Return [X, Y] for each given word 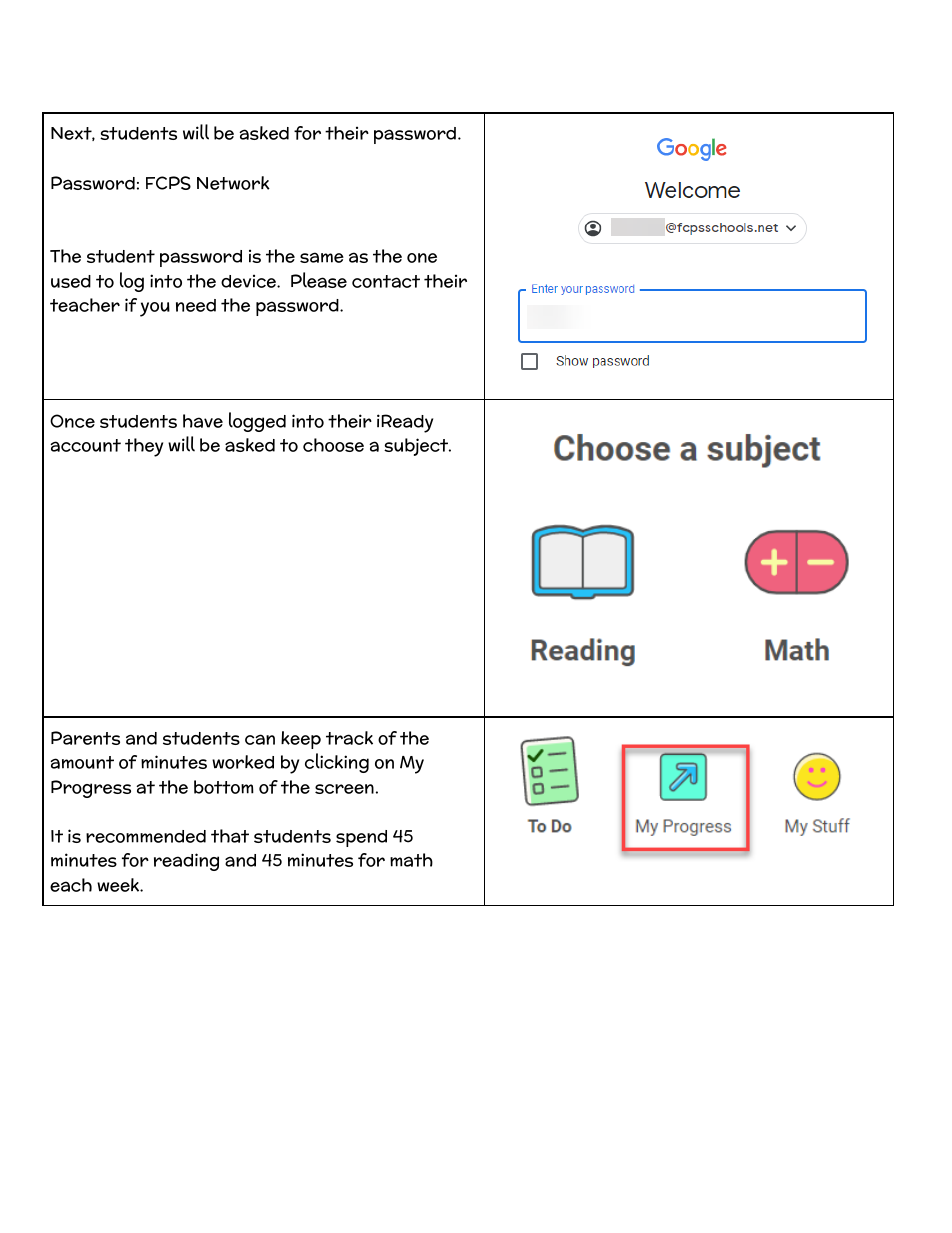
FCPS [168, 183]
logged [257, 422]
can [260, 739]
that [230, 836]
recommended [146, 836]
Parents [85, 738]
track [349, 738]
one [422, 258]
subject [417, 447]
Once [72, 421]
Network [233, 183]
